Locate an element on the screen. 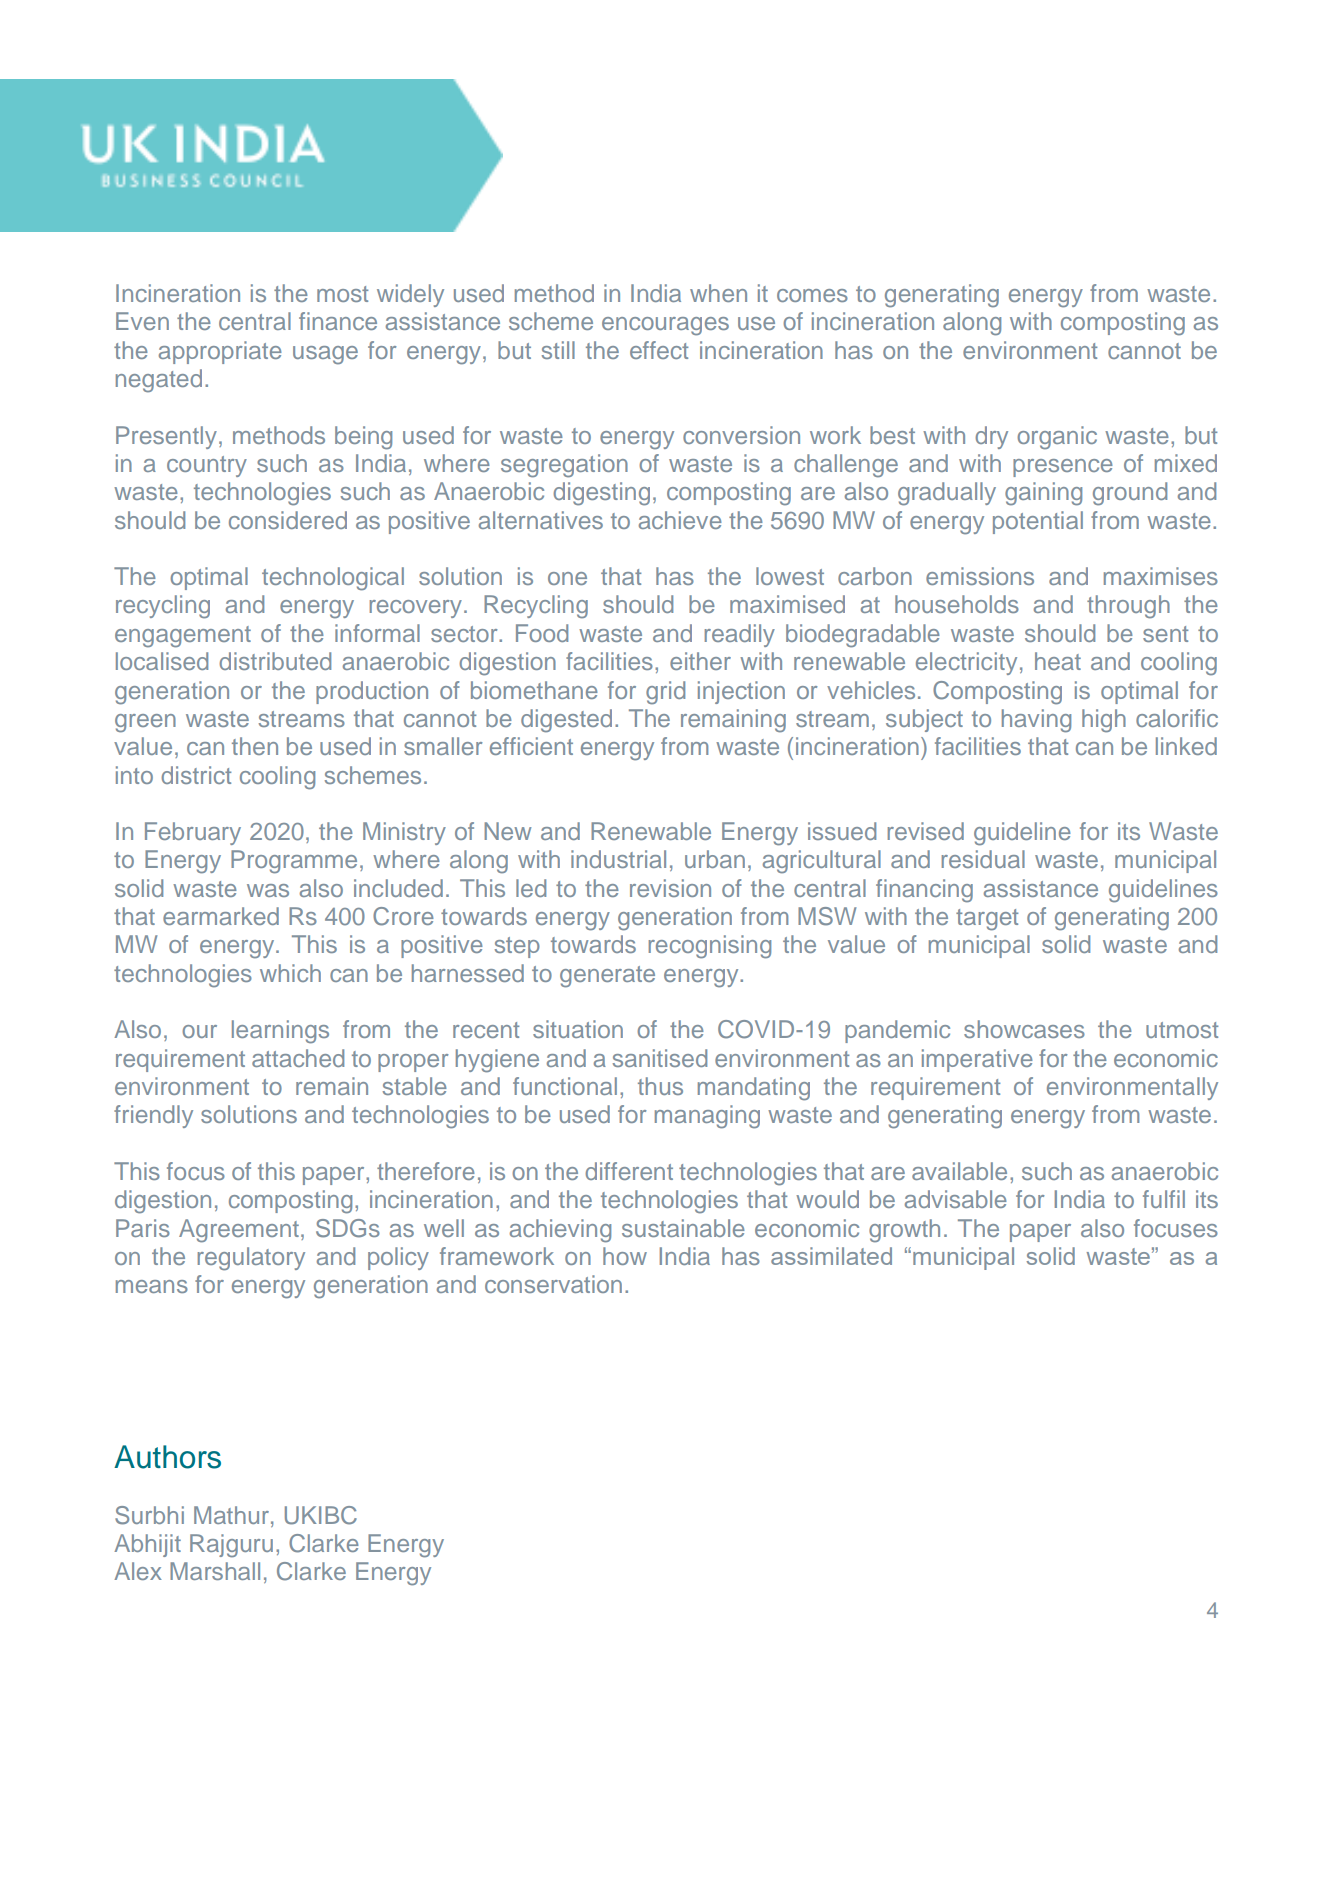 Image resolution: width=1333 pixels, height=1885 pixels. earmarked is located at coordinates (221, 916).
